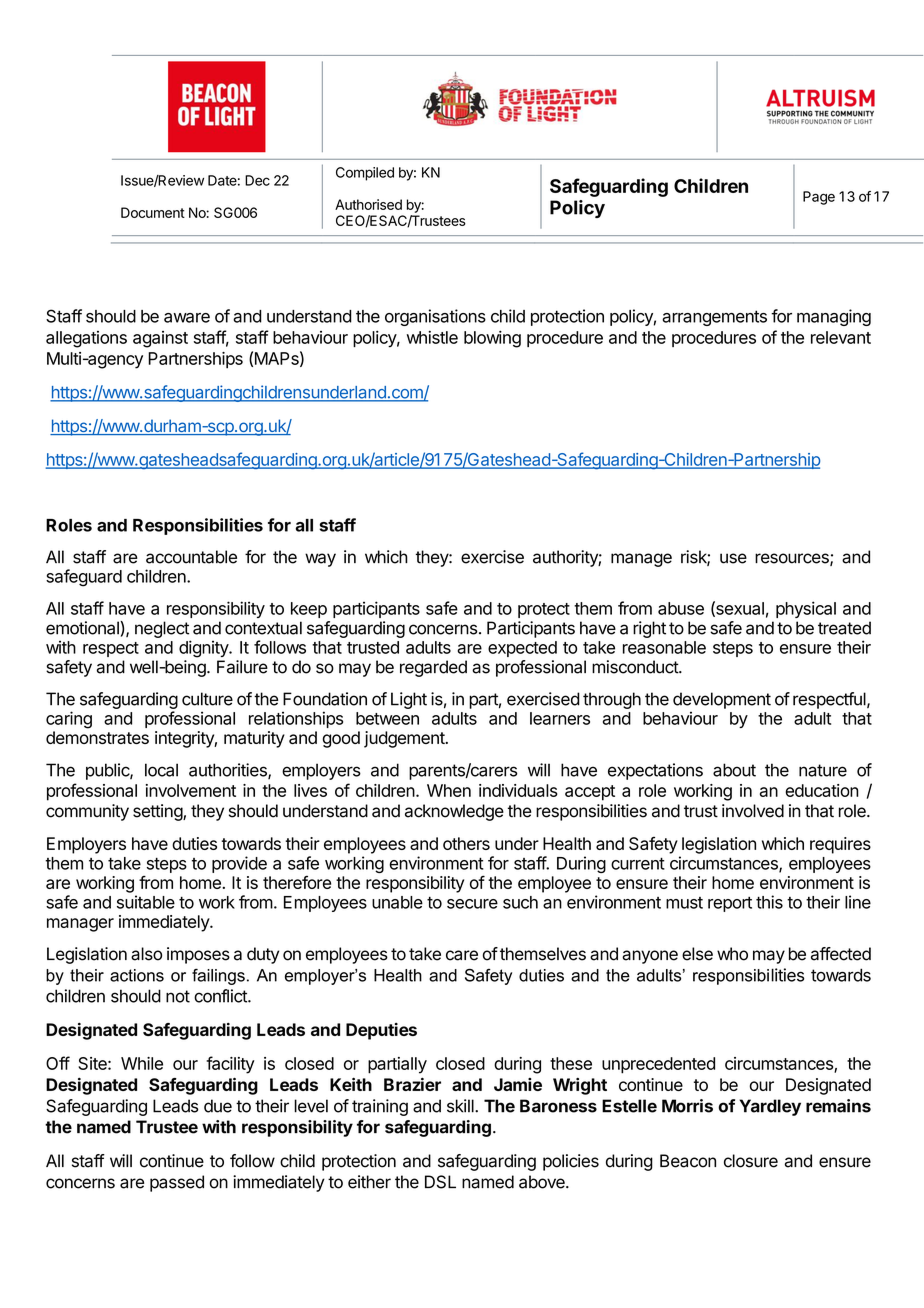  What do you see at coordinates (207, 699) in the screenshot?
I see `culture` at bounding box center [207, 699].
